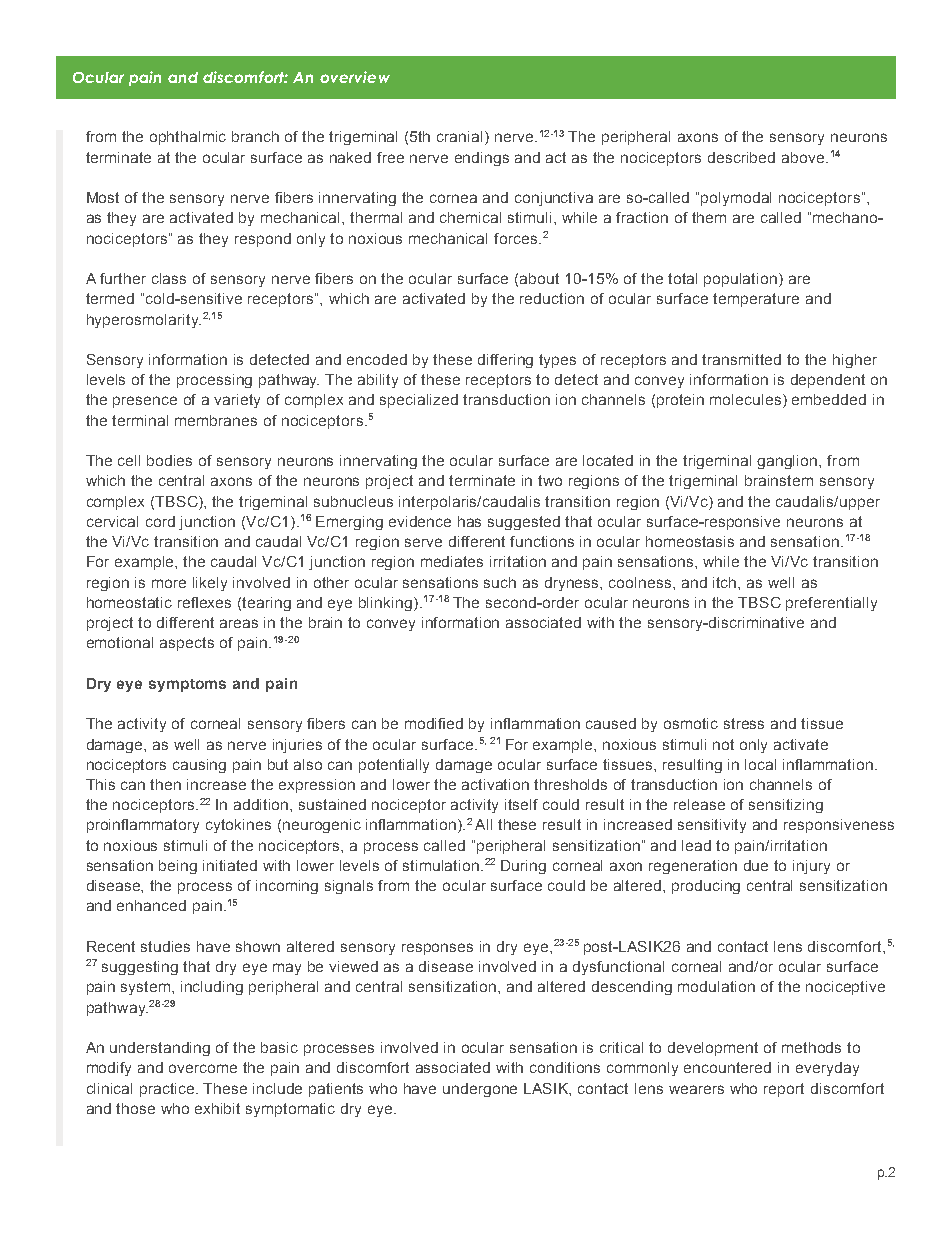 The width and height of the screenshot is (952, 1233). I want to click on reflexes, so click(204, 602).
